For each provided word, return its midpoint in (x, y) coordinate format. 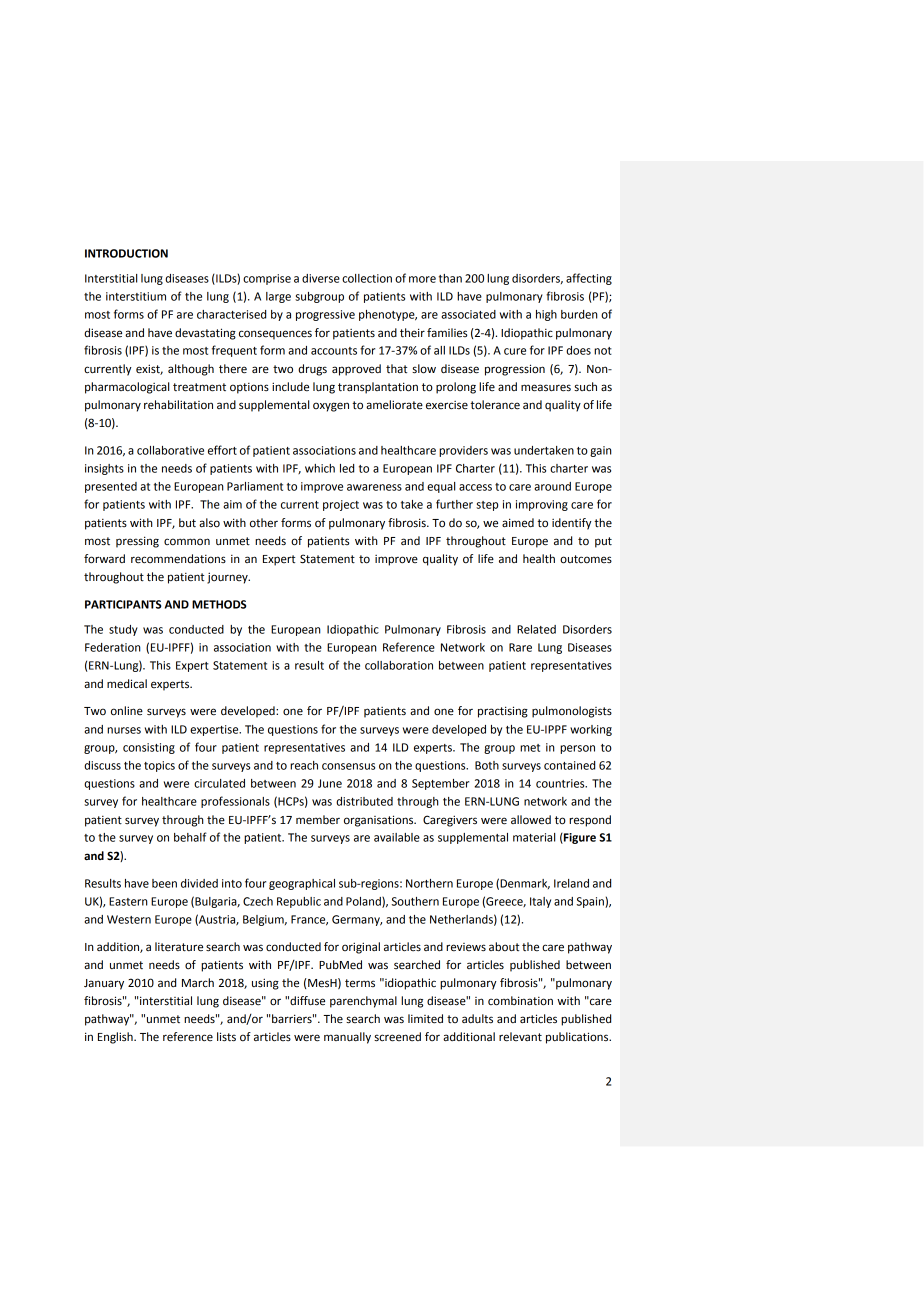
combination (520, 1001)
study (123, 630)
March (198, 983)
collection (367, 278)
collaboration (399, 665)
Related (536, 629)
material (534, 837)
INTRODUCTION (126, 253)
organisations (380, 821)
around (552, 486)
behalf (190, 837)
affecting (589, 279)
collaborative (170, 450)
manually (347, 1038)
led (347, 468)
